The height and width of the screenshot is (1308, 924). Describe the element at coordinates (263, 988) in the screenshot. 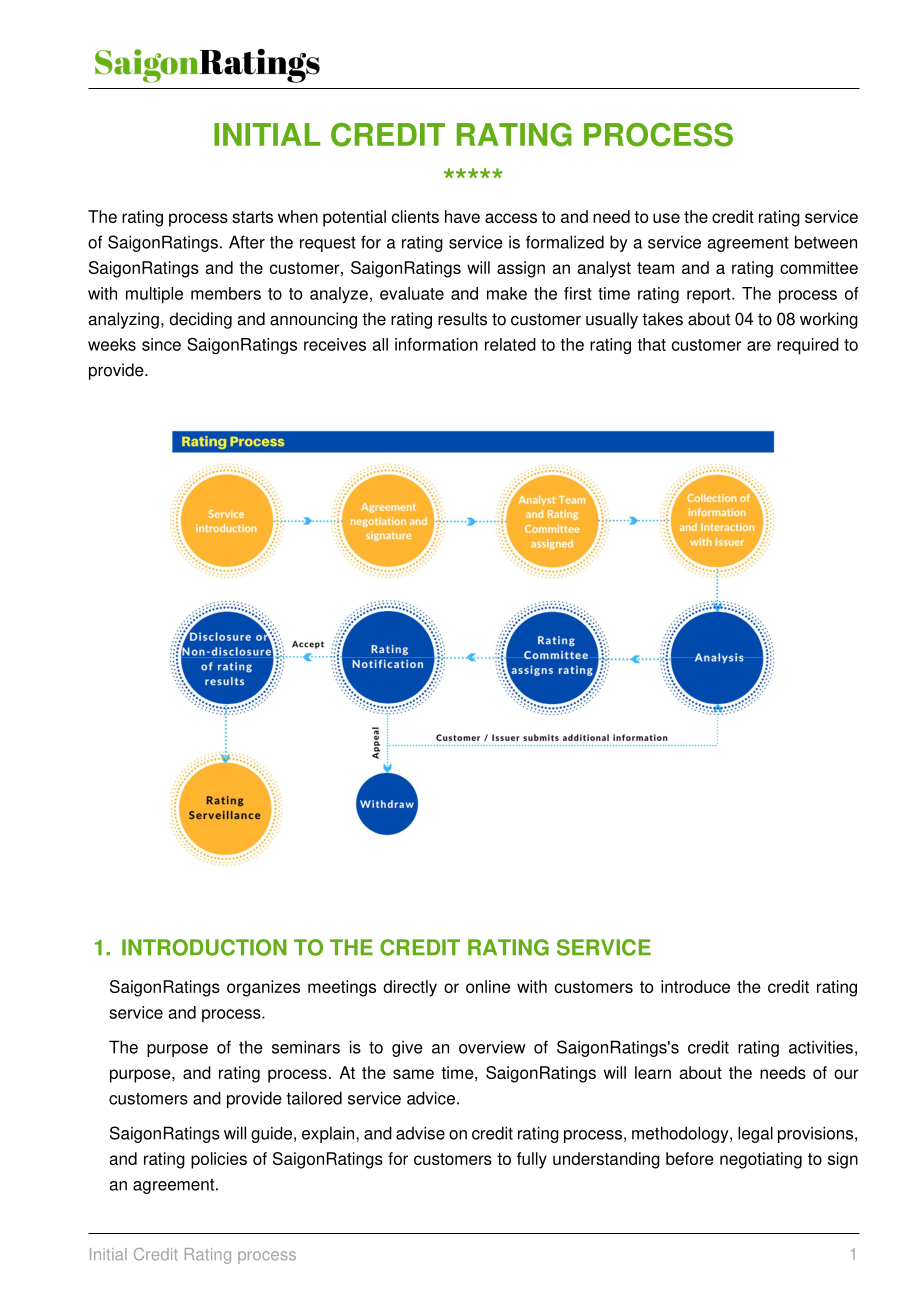

I see `organizes` at that location.
